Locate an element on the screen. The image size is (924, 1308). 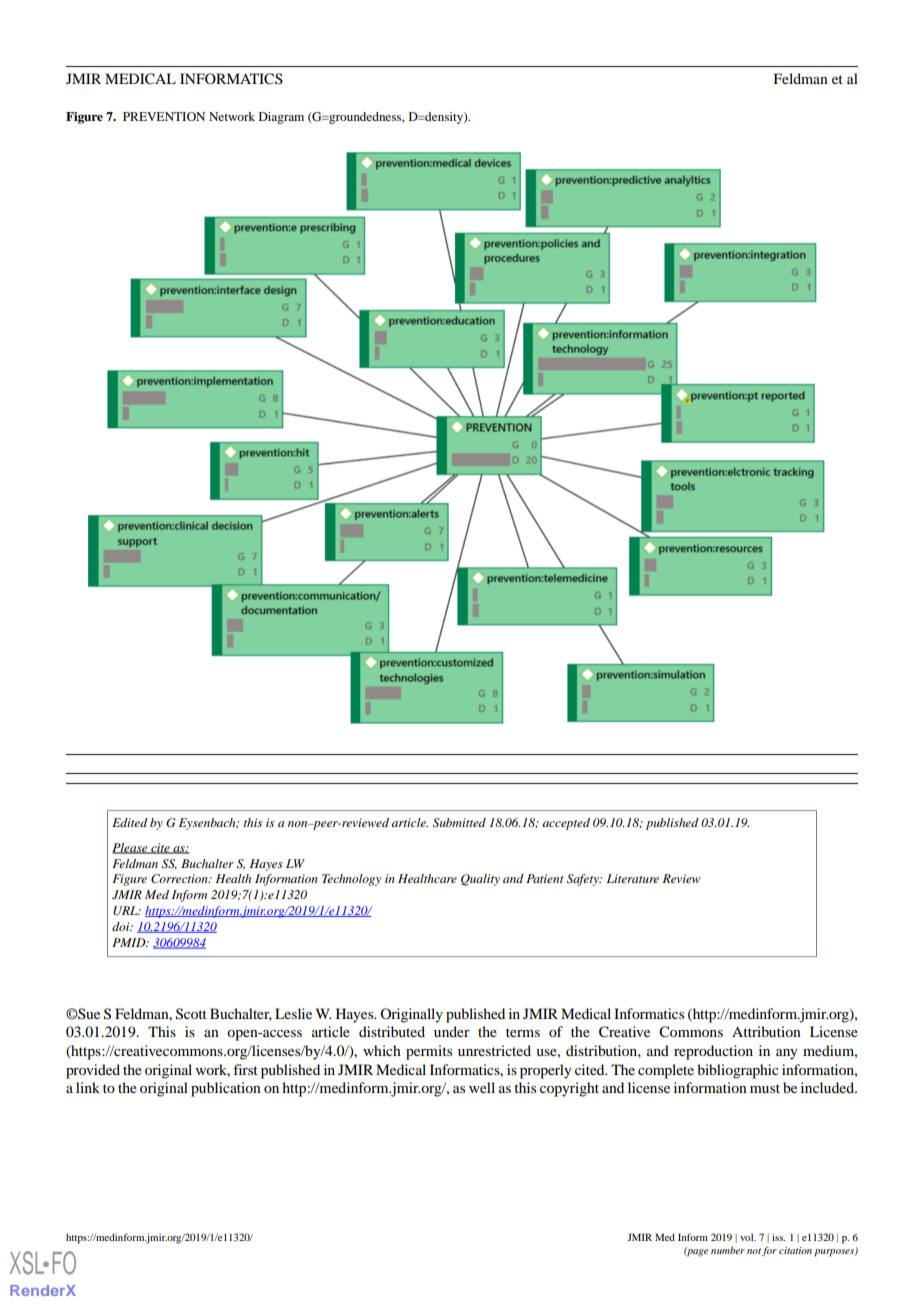
accepted is located at coordinates (566, 824).
